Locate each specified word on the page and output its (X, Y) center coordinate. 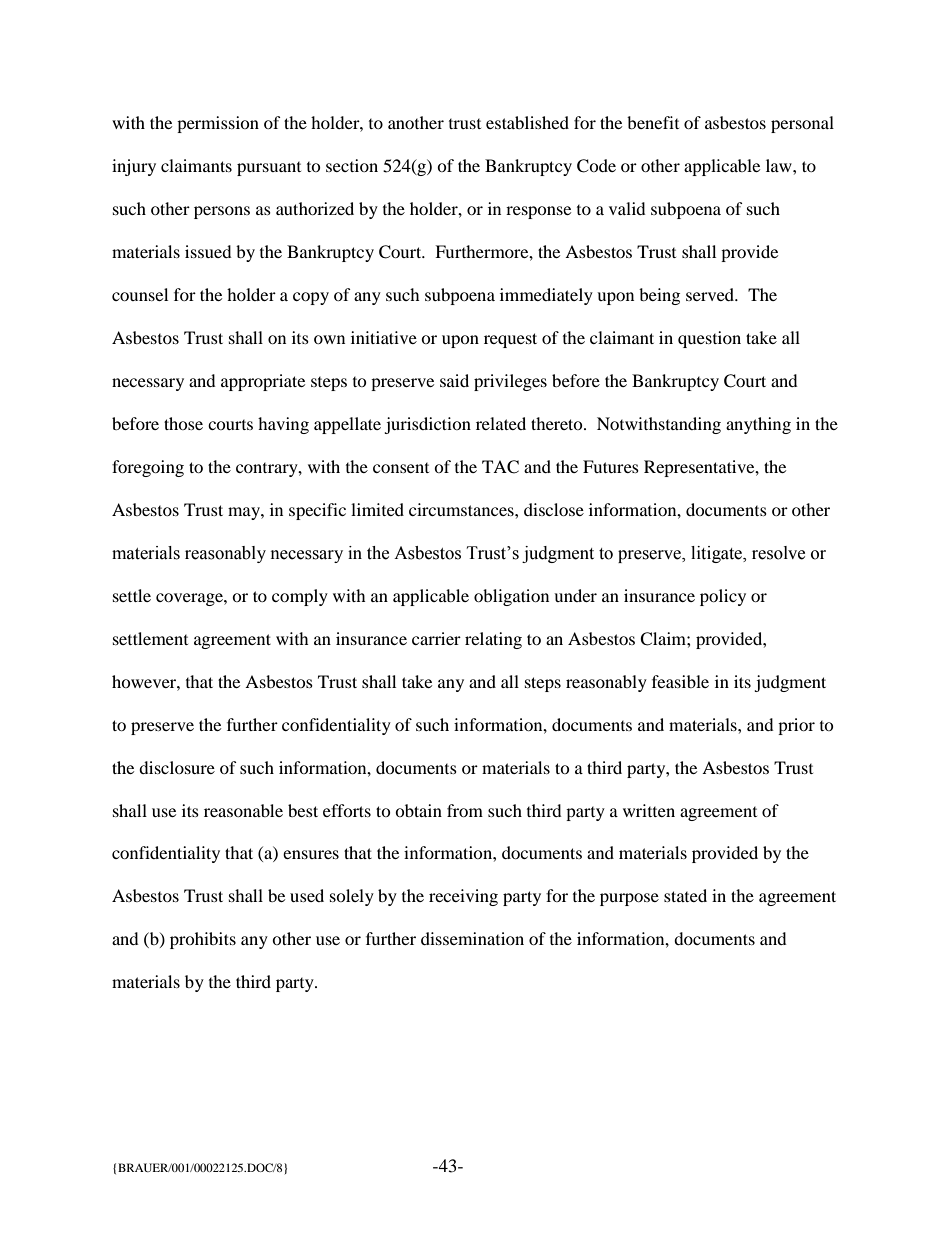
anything (758, 425)
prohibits (203, 940)
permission (218, 124)
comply (300, 597)
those (183, 423)
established (527, 122)
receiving (463, 897)
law (780, 165)
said (454, 380)
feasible (680, 681)
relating (493, 640)
